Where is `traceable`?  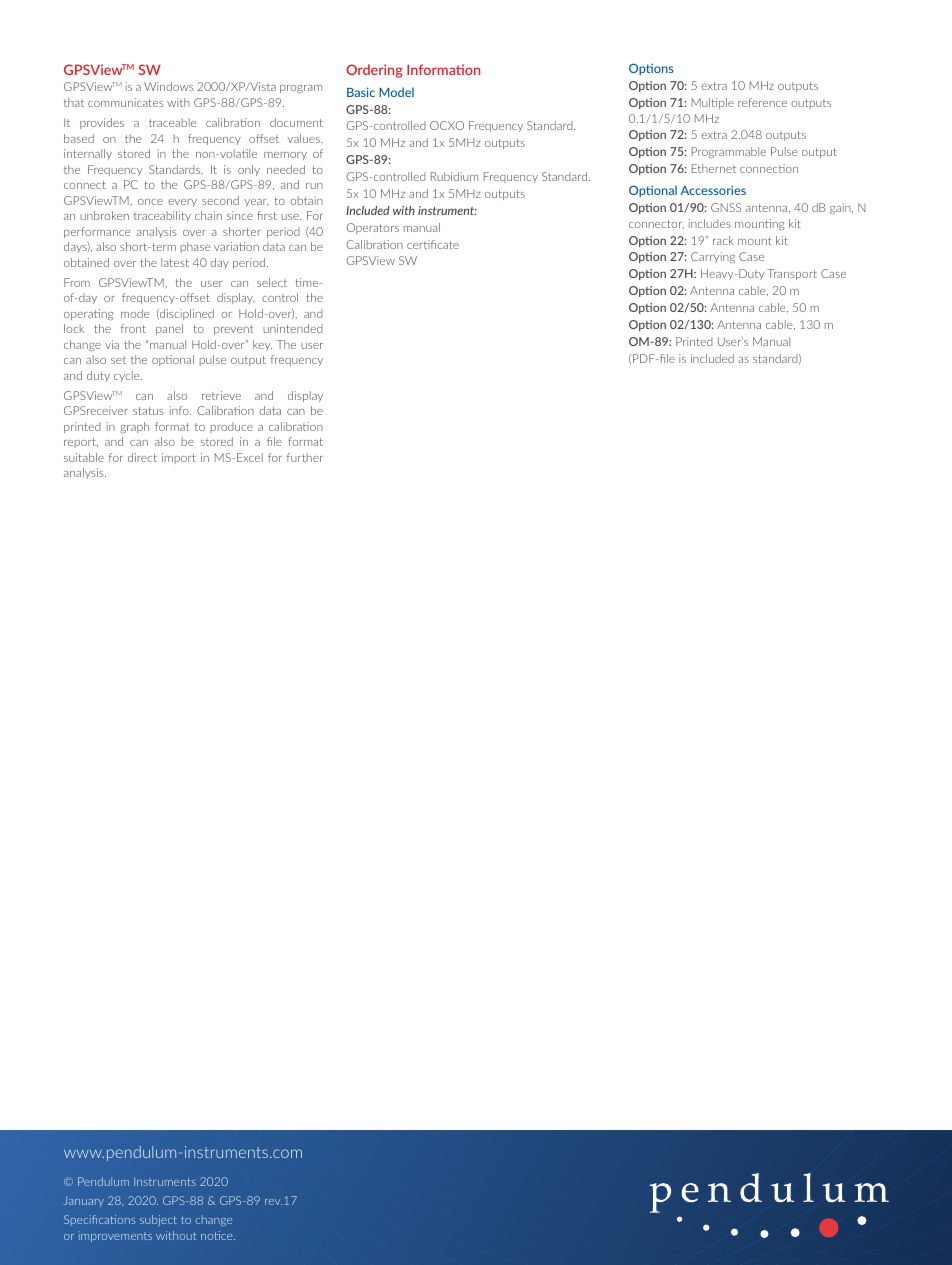
traceable is located at coordinates (172, 122).
